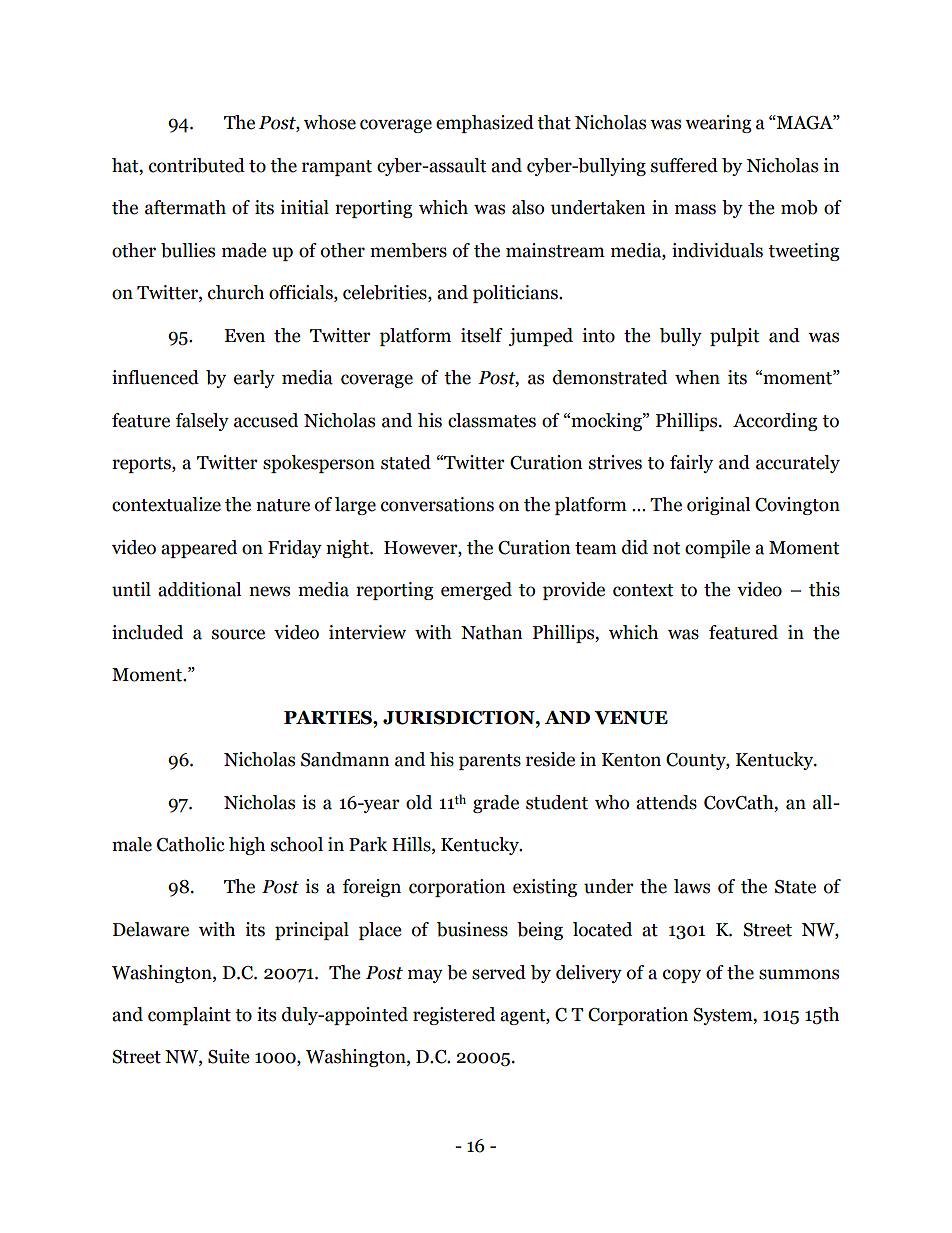 The width and height of the image is (952, 1233). Describe the element at coordinates (437, 504) in the image. I see `conversations` at that location.
